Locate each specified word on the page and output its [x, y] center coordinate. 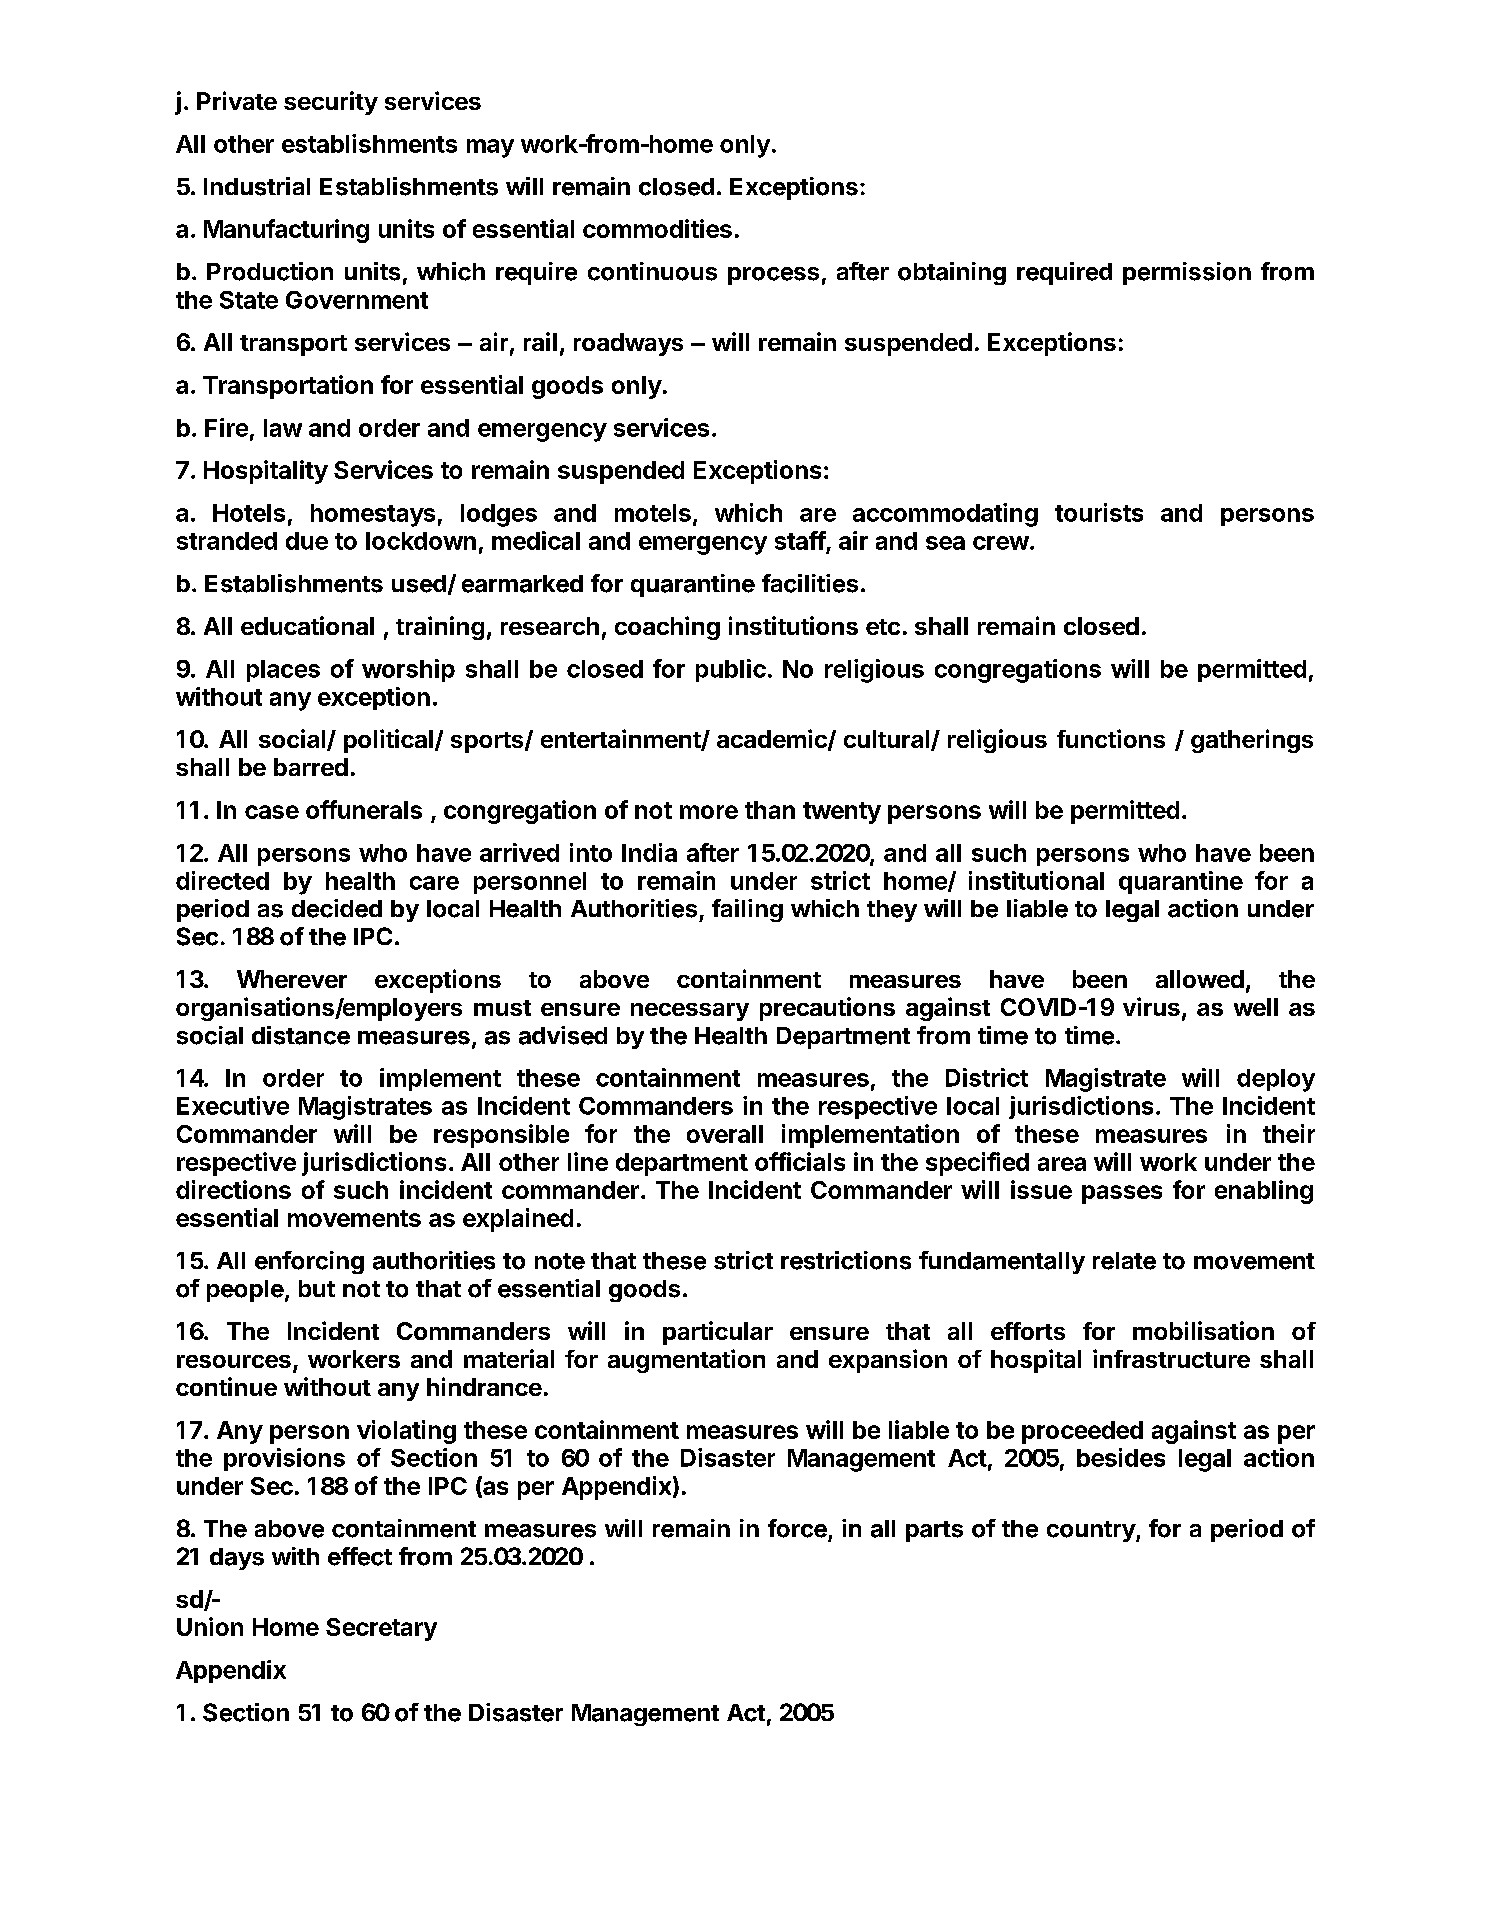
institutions [793, 625]
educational [307, 625]
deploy [1276, 1080]
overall [725, 1134]
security [331, 103]
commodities [657, 228]
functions [1111, 738]
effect [360, 1556]
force [797, 1528]
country [1092, 1531]
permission [1187, 273]
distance [301, 1035]
